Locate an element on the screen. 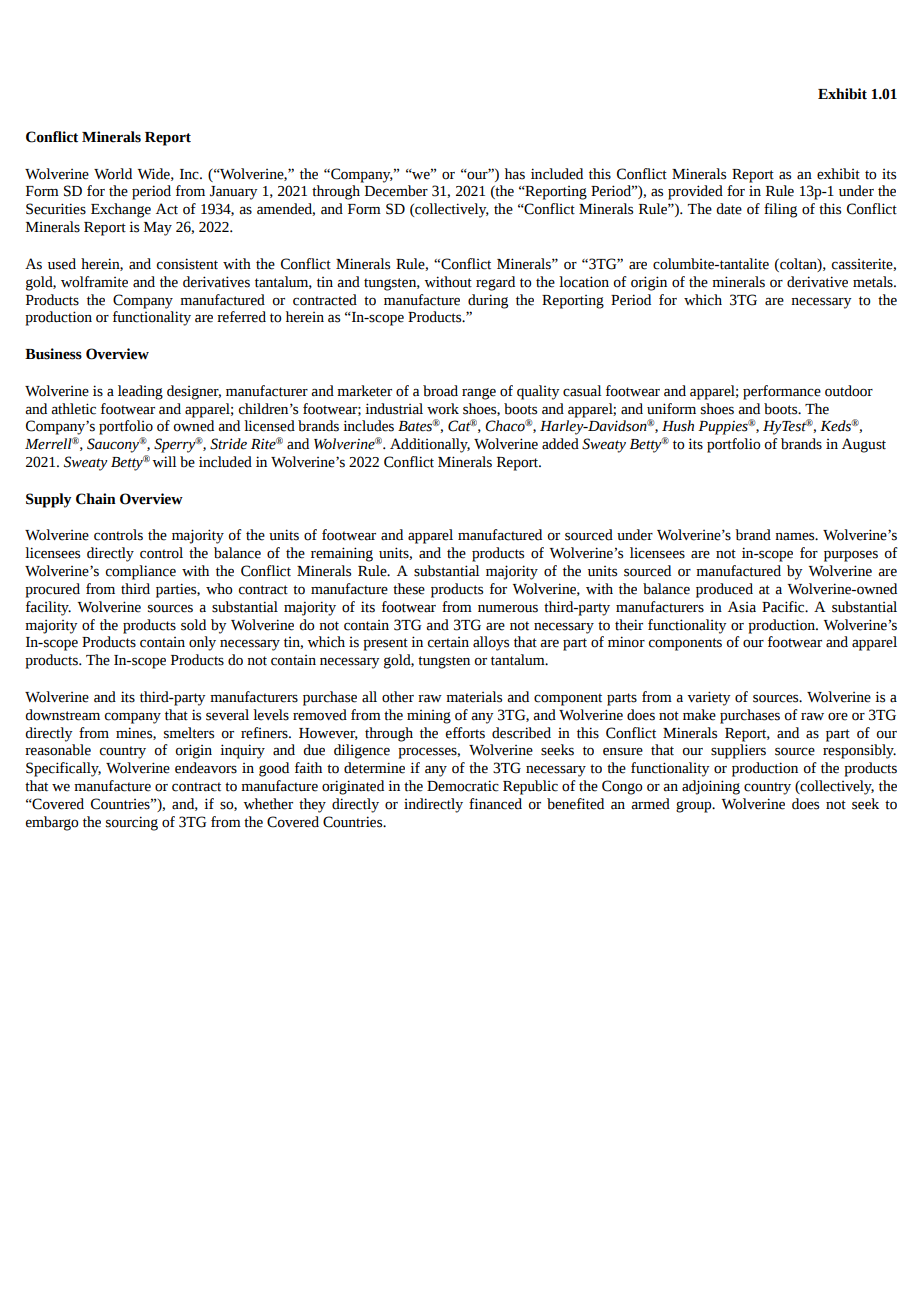 This screenshot has height=1308, width=924. outdoor is located at coordinates (849, 391).
